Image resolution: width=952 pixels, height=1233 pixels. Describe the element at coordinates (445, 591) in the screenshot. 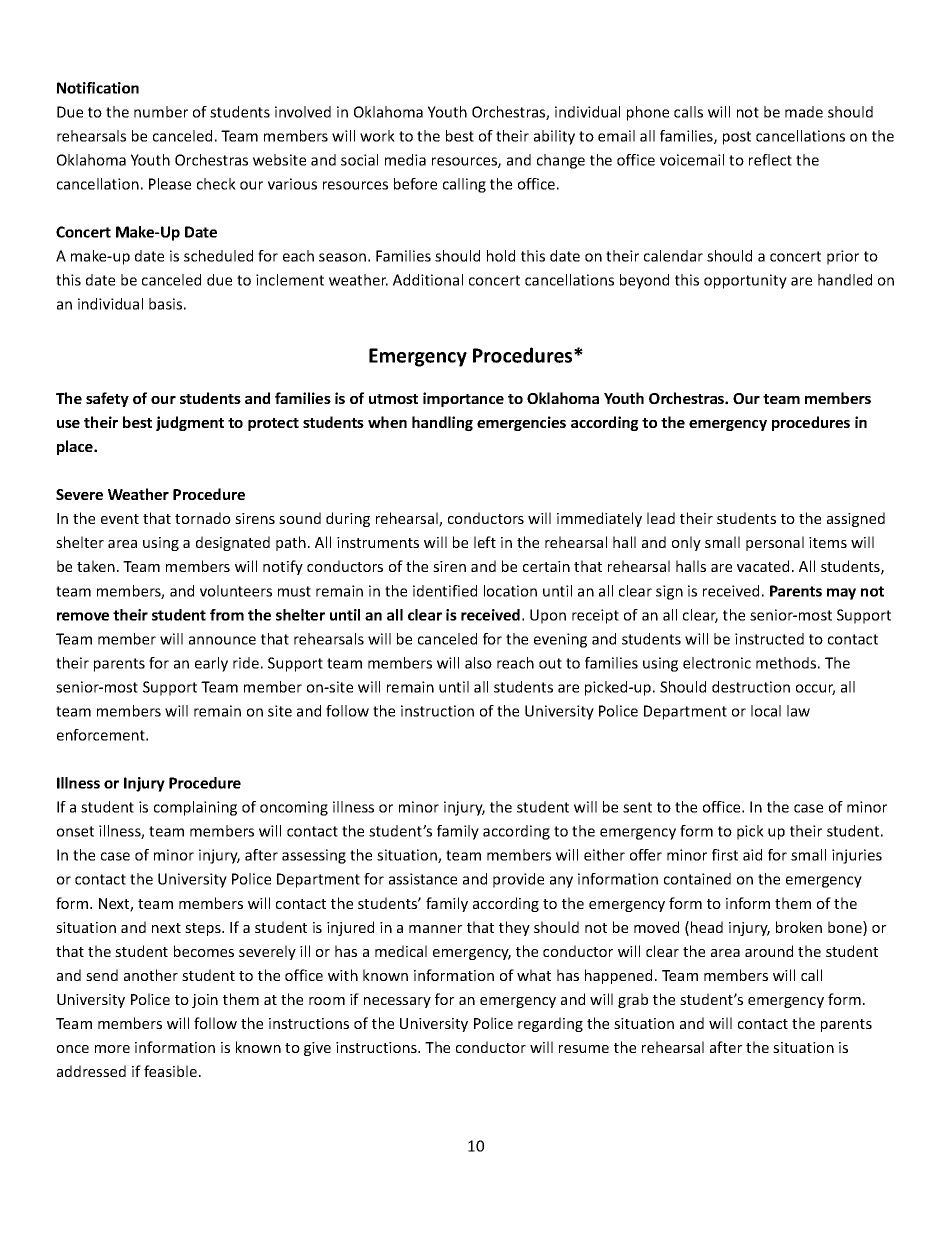

I see `identified` at that location.
